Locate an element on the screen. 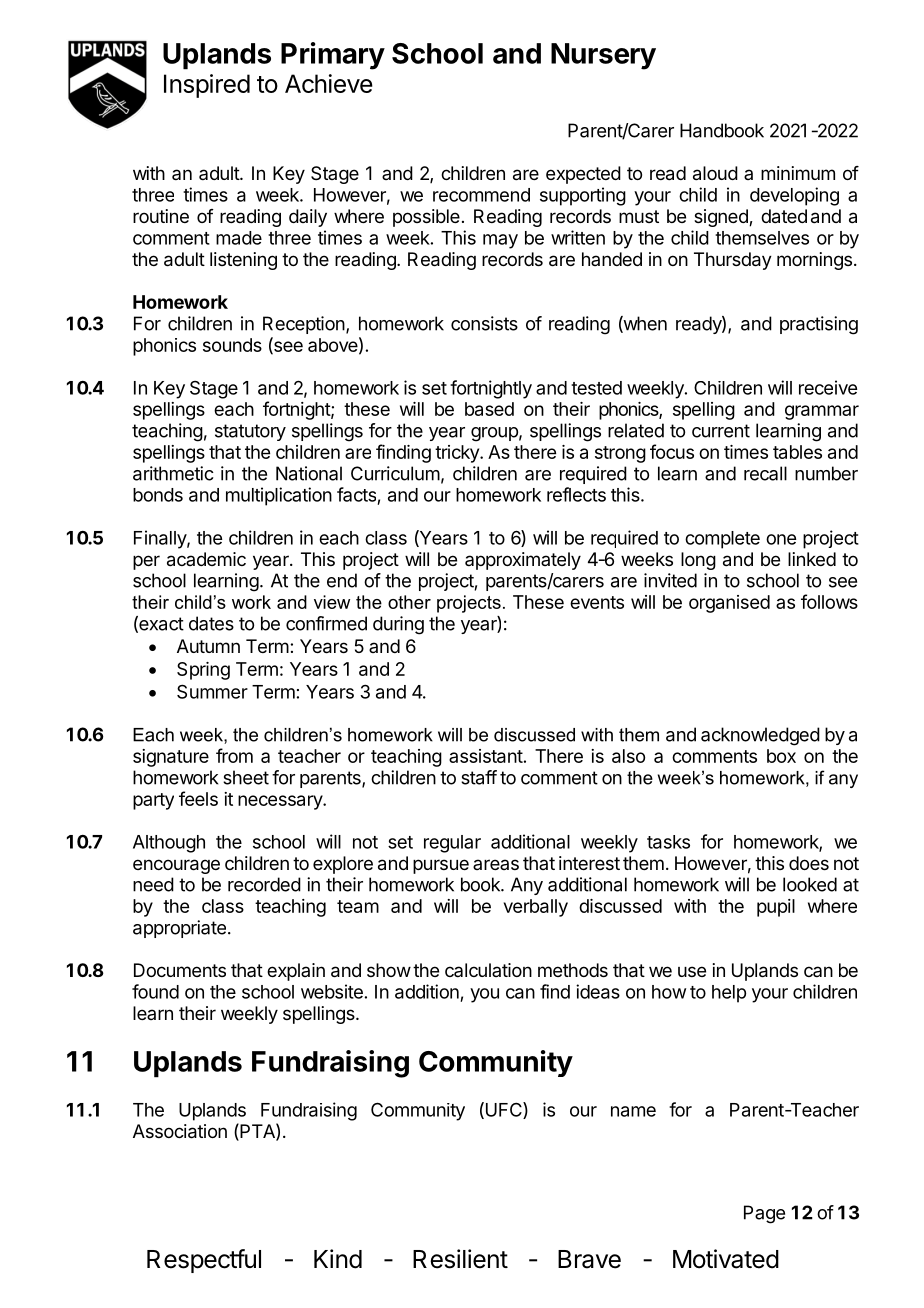  Documents is located at coordinates (180, 970).
